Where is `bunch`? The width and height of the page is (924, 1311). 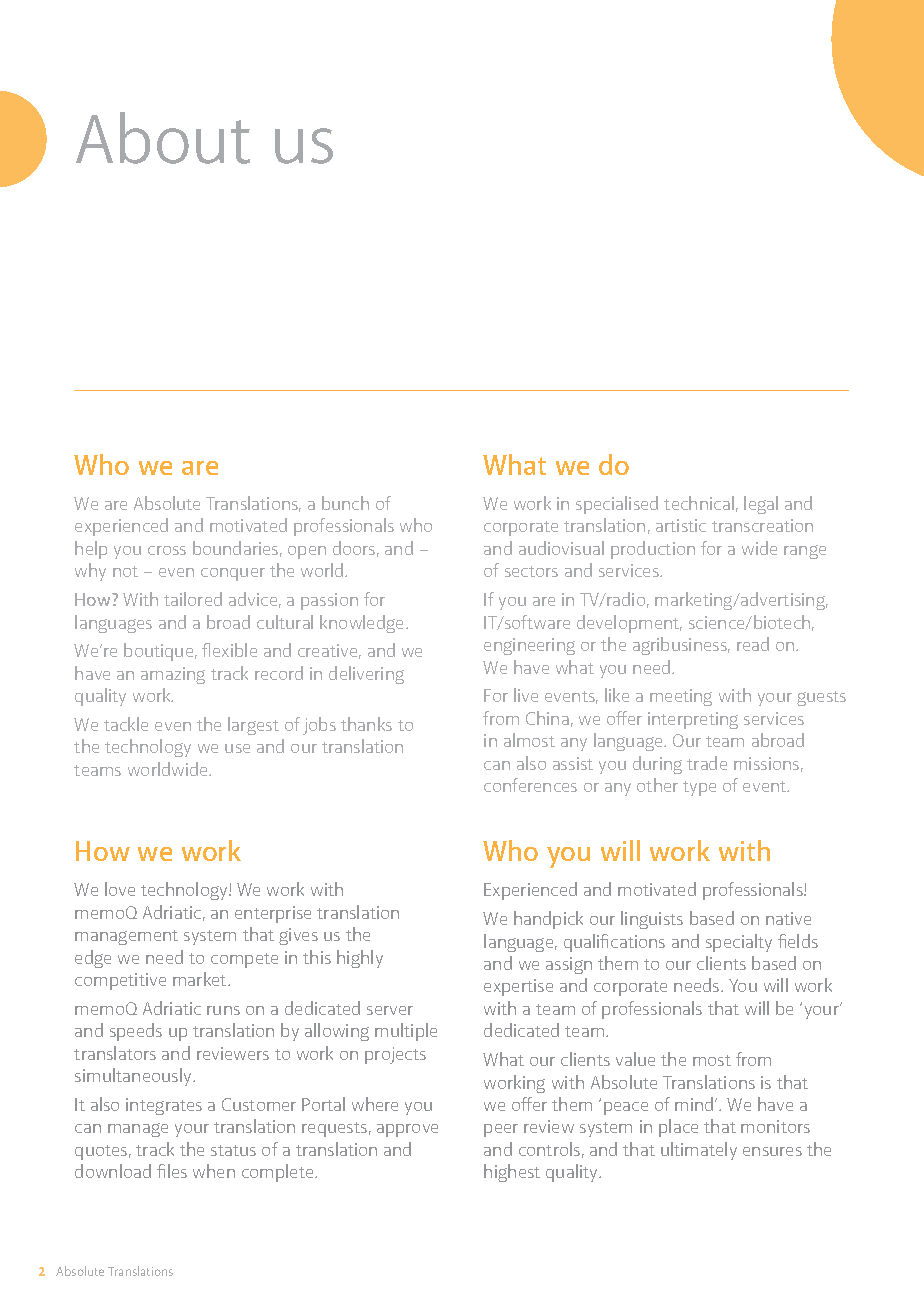
bunch is located at coordinates (345, 503).
